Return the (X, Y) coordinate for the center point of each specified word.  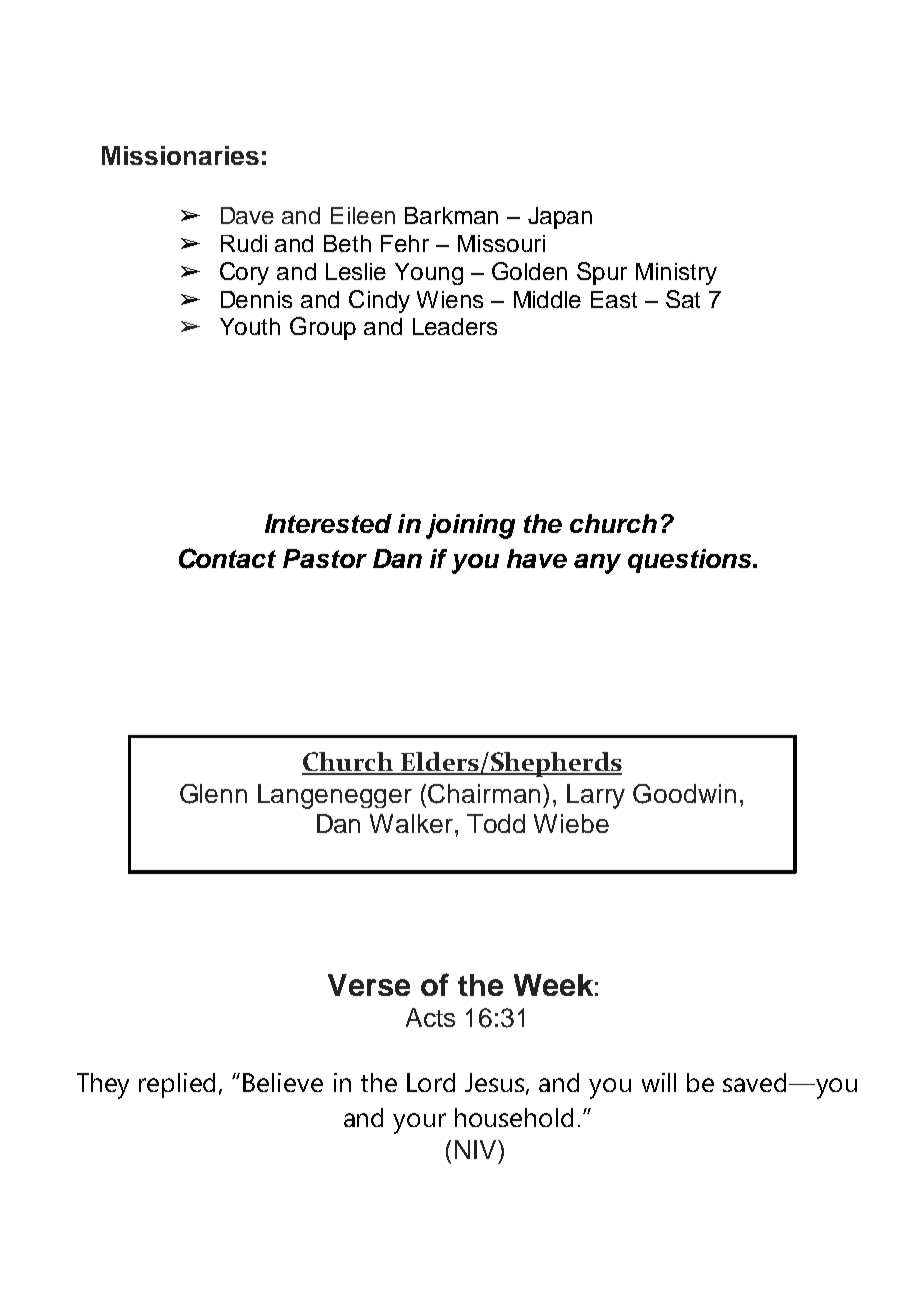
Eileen (363, 215)
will (659, 1082)
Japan (560, 218)
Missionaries (180, 155)
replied (177, 1085)
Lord (431, 1082)
